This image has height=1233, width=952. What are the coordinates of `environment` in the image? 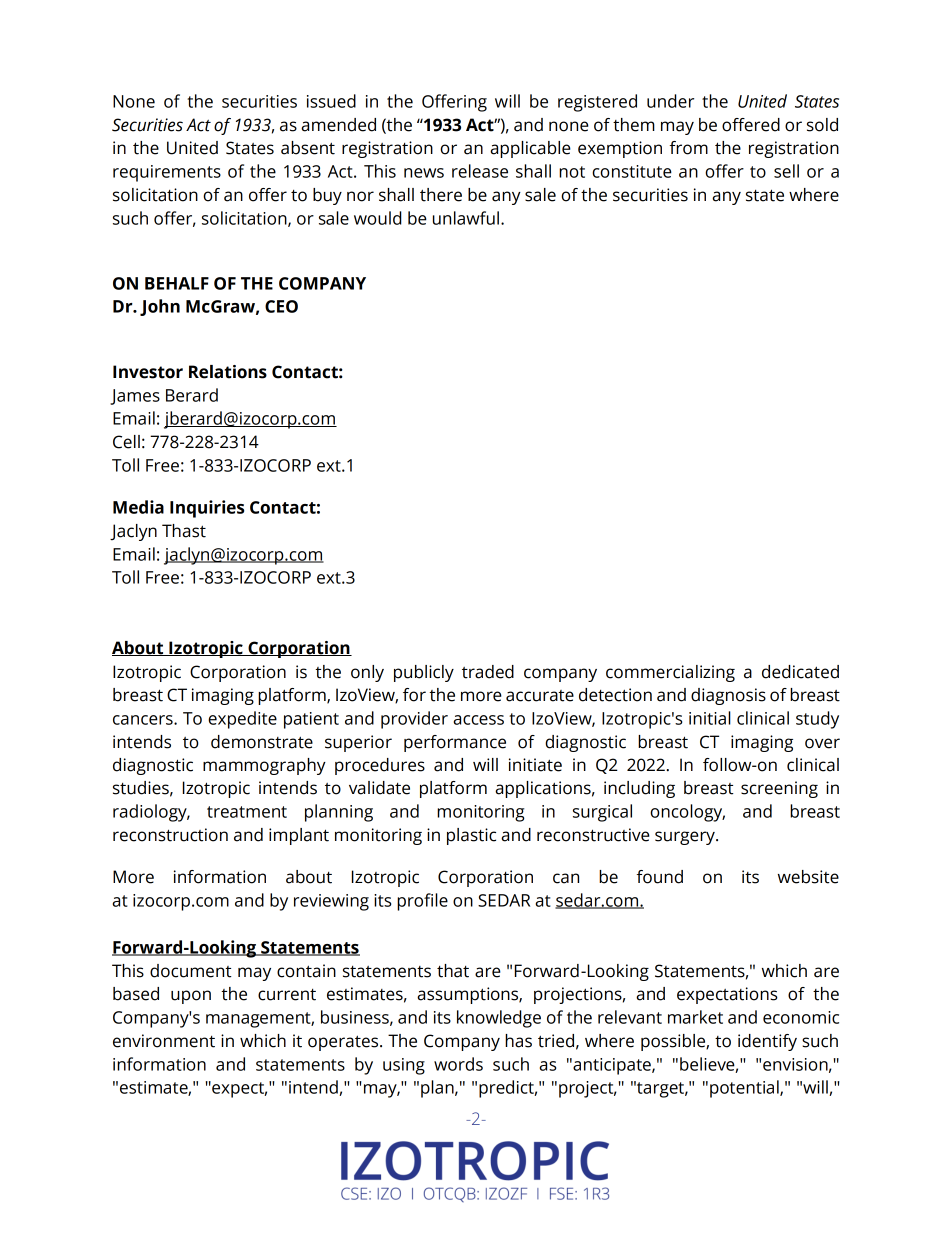 It's located at (164, 1041).
